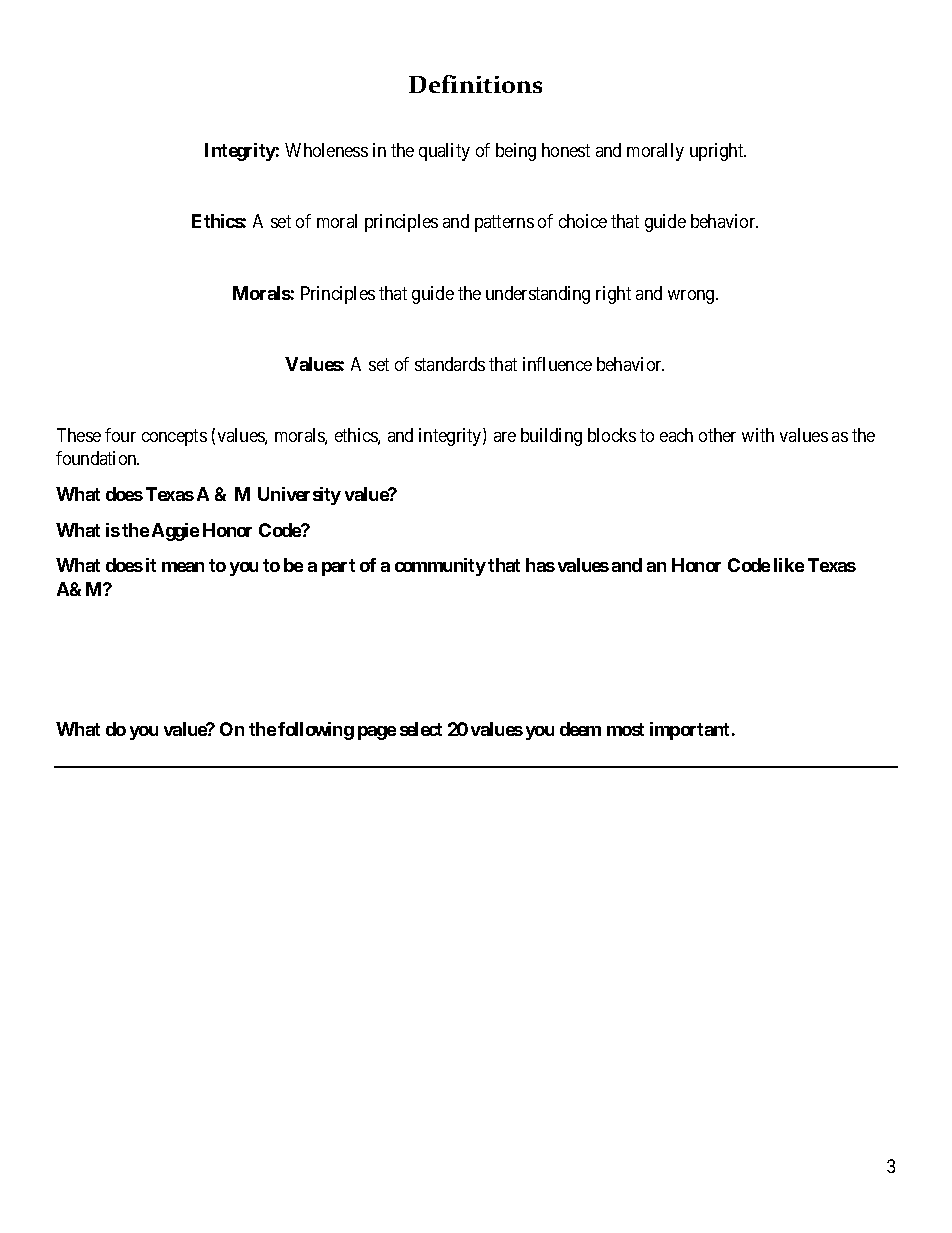  What do you see at coordinates (689, 731) in the page?
I see `important` at bounding box center [689, 731].
